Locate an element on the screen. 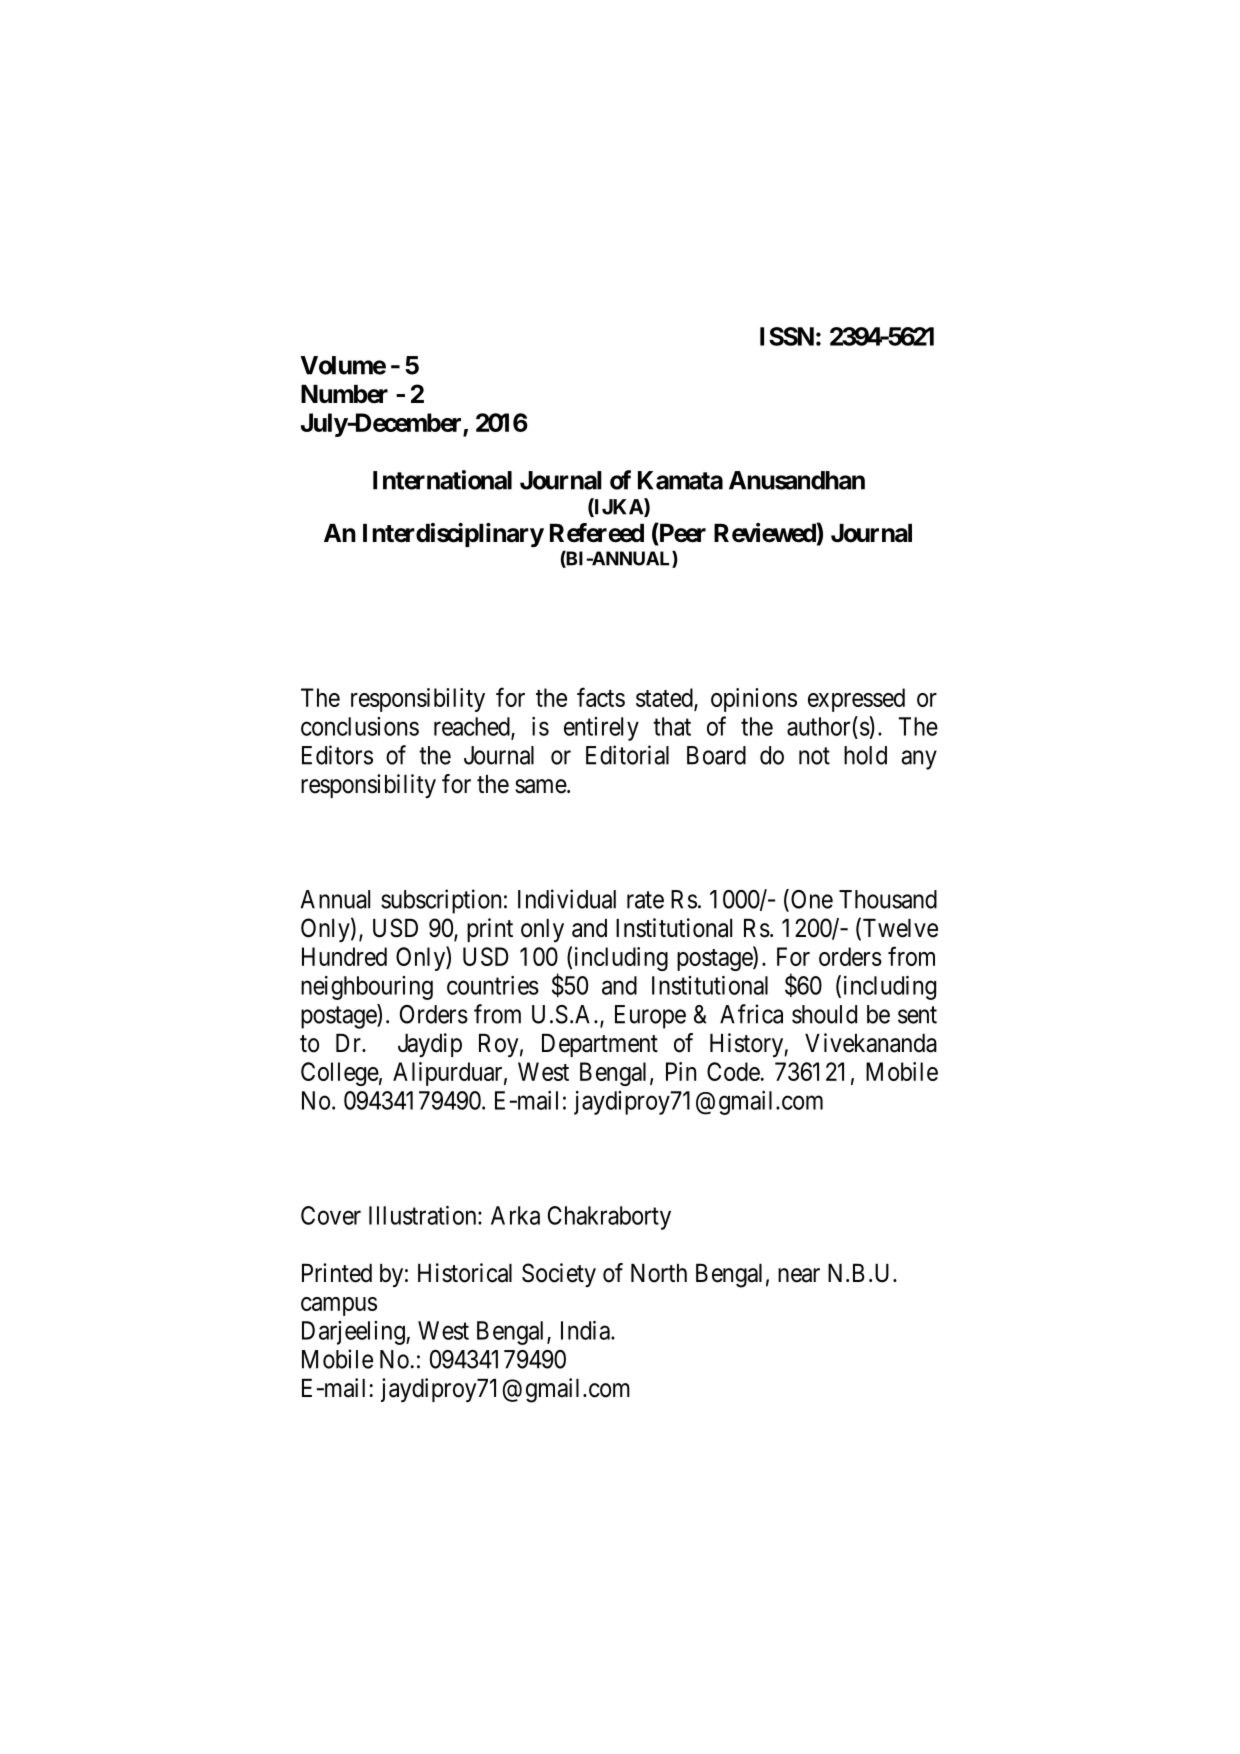 The width and height of the screenshot is (1240, 1754). ISSN is located at coordinates (787, 336).
